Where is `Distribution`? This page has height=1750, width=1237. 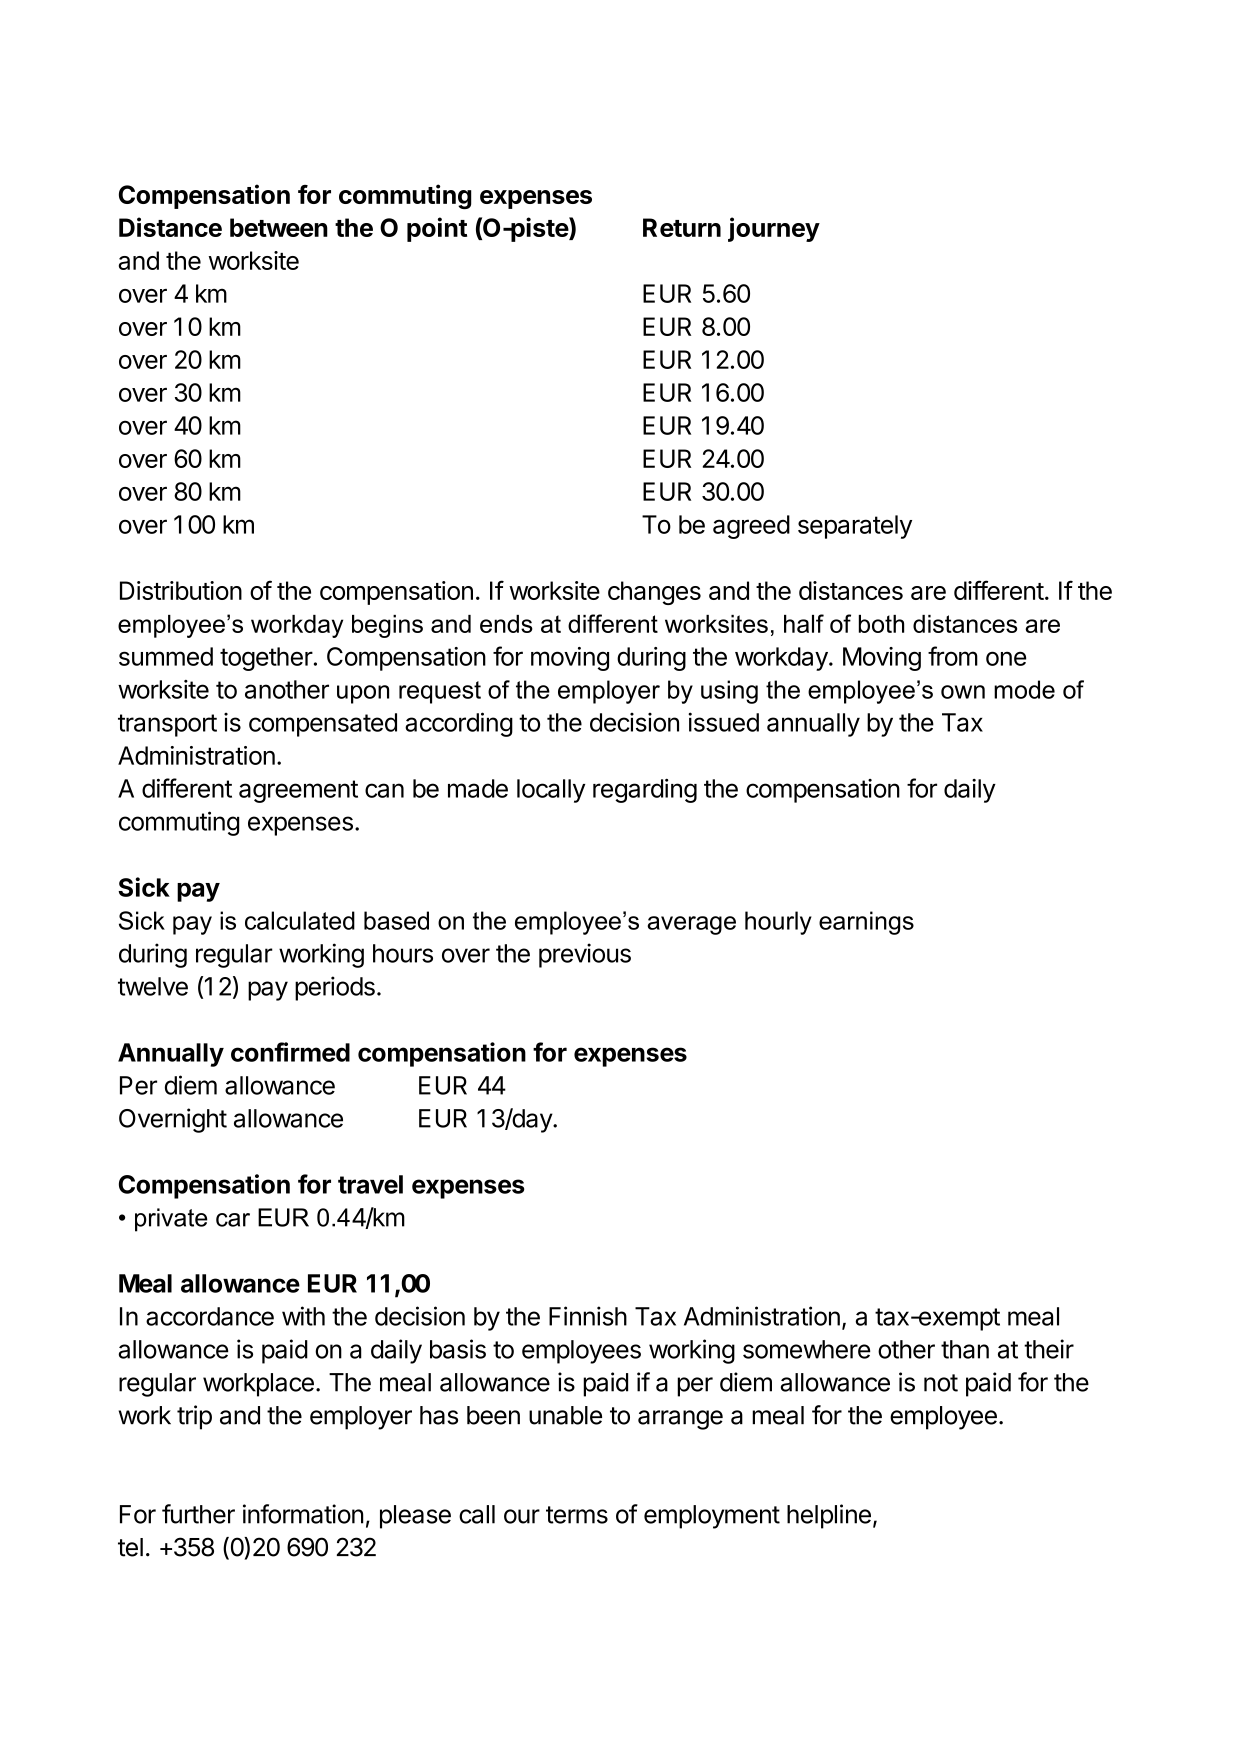
Distribution is located at coordinates (181, 590).
